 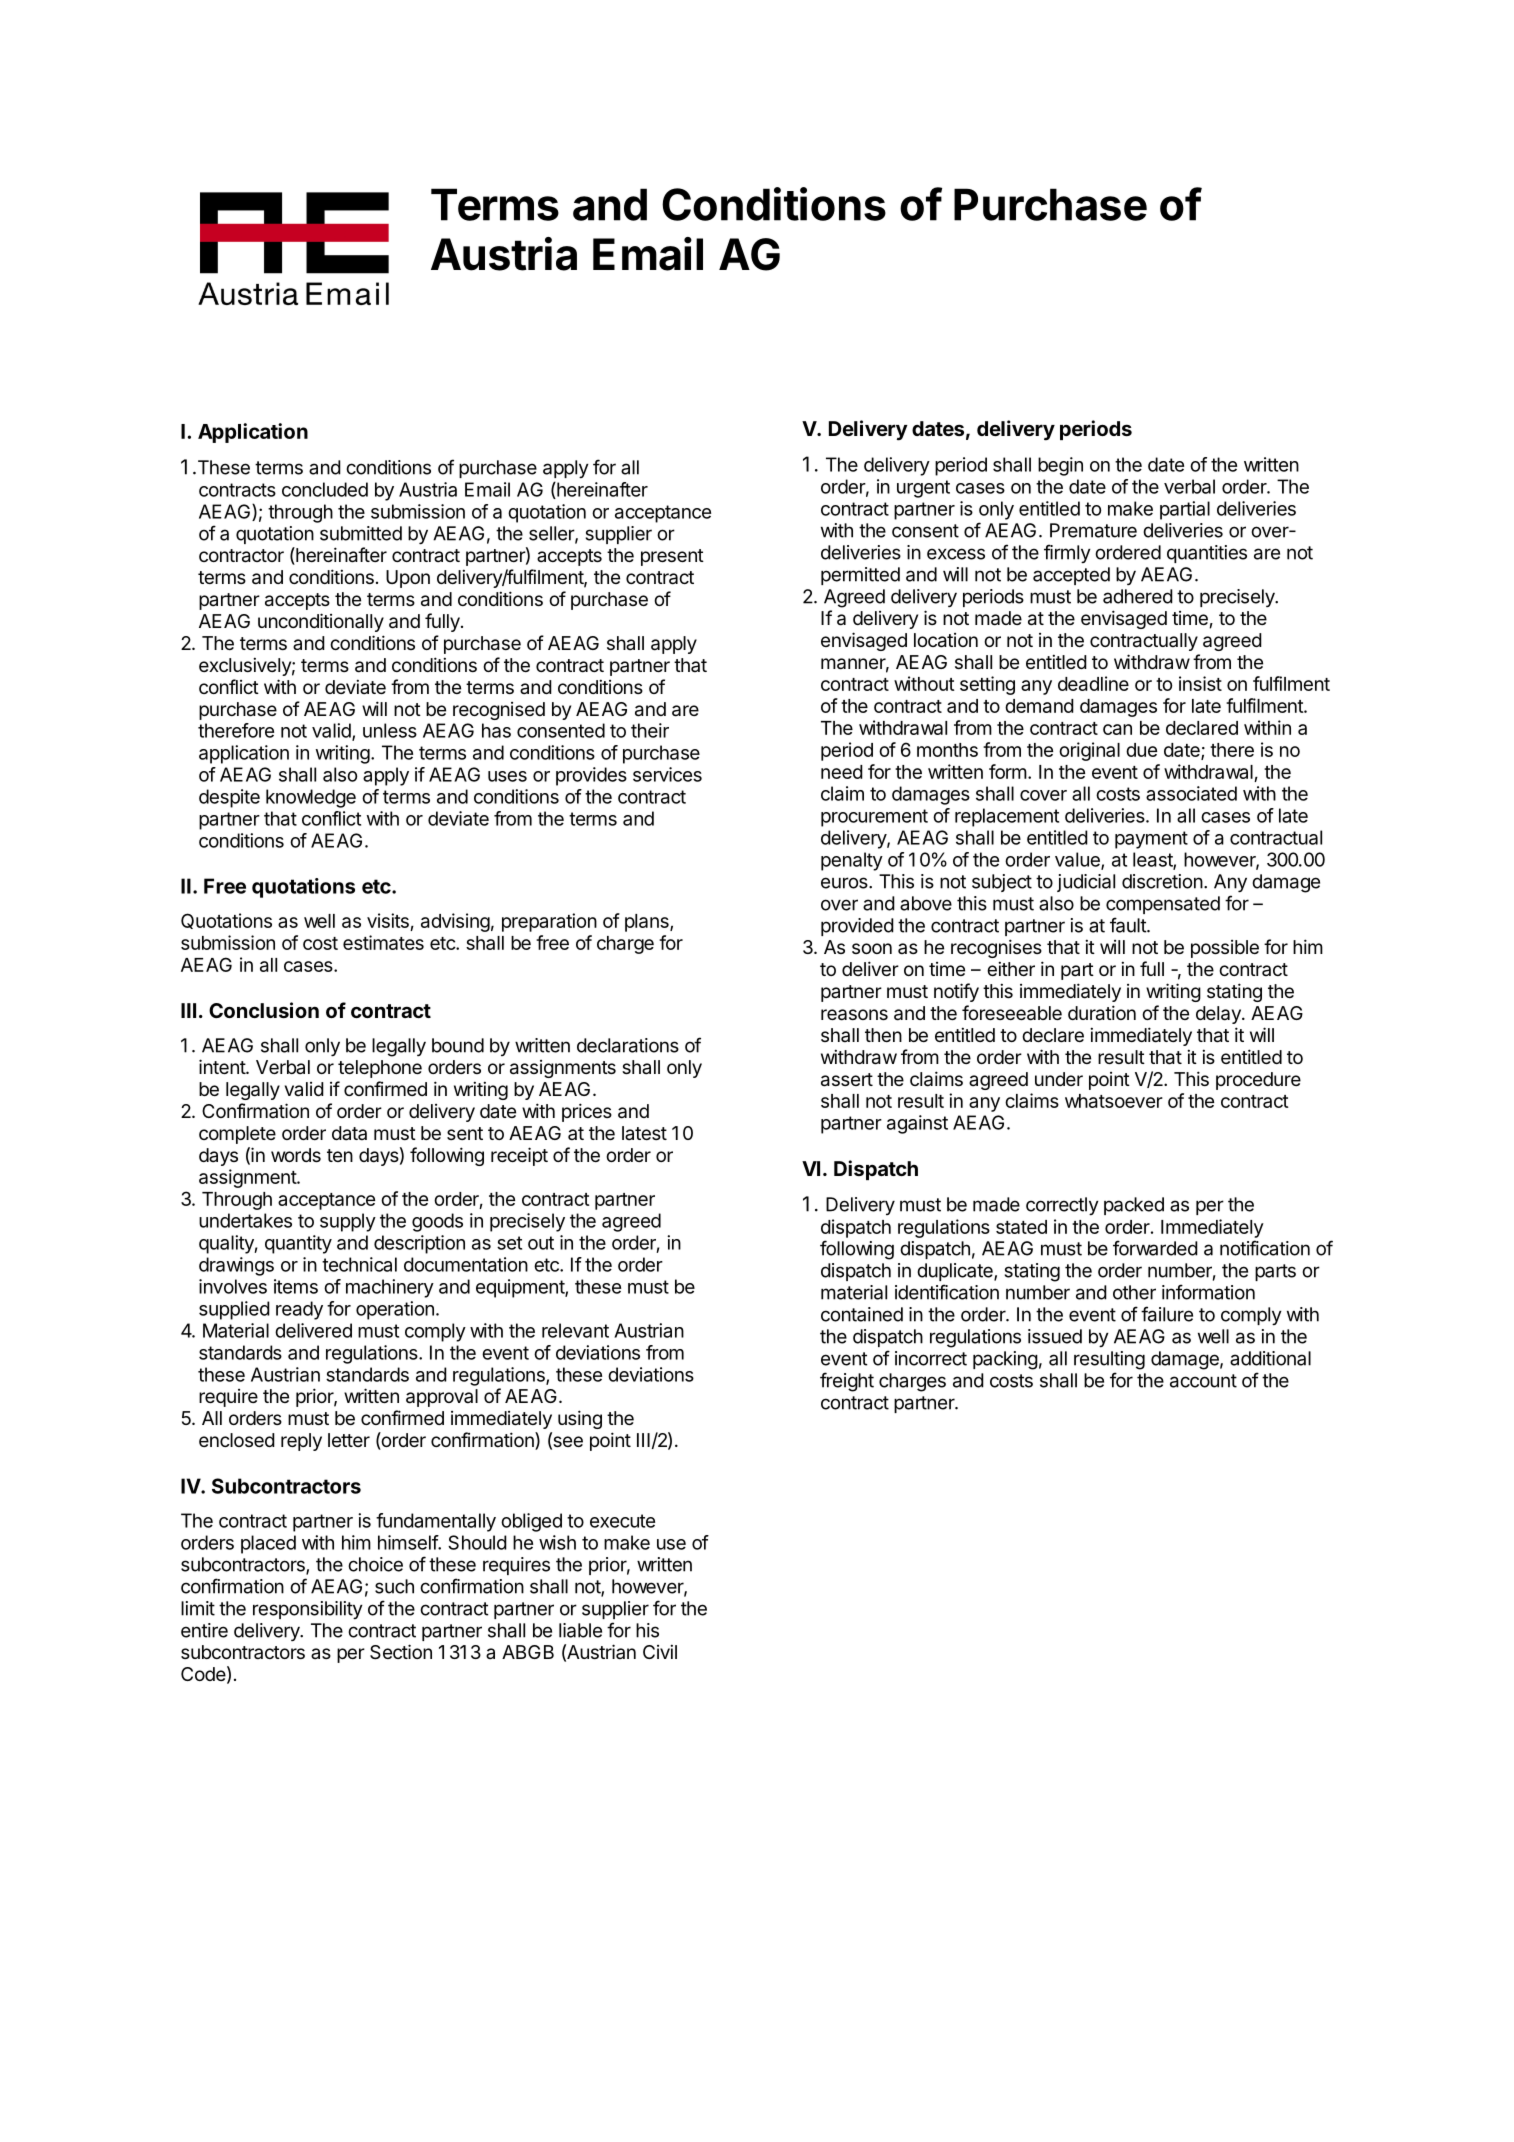 What do you see at coordinates (325, 489) in the document?
I see `concluded` at bounding box center [325, 489].
